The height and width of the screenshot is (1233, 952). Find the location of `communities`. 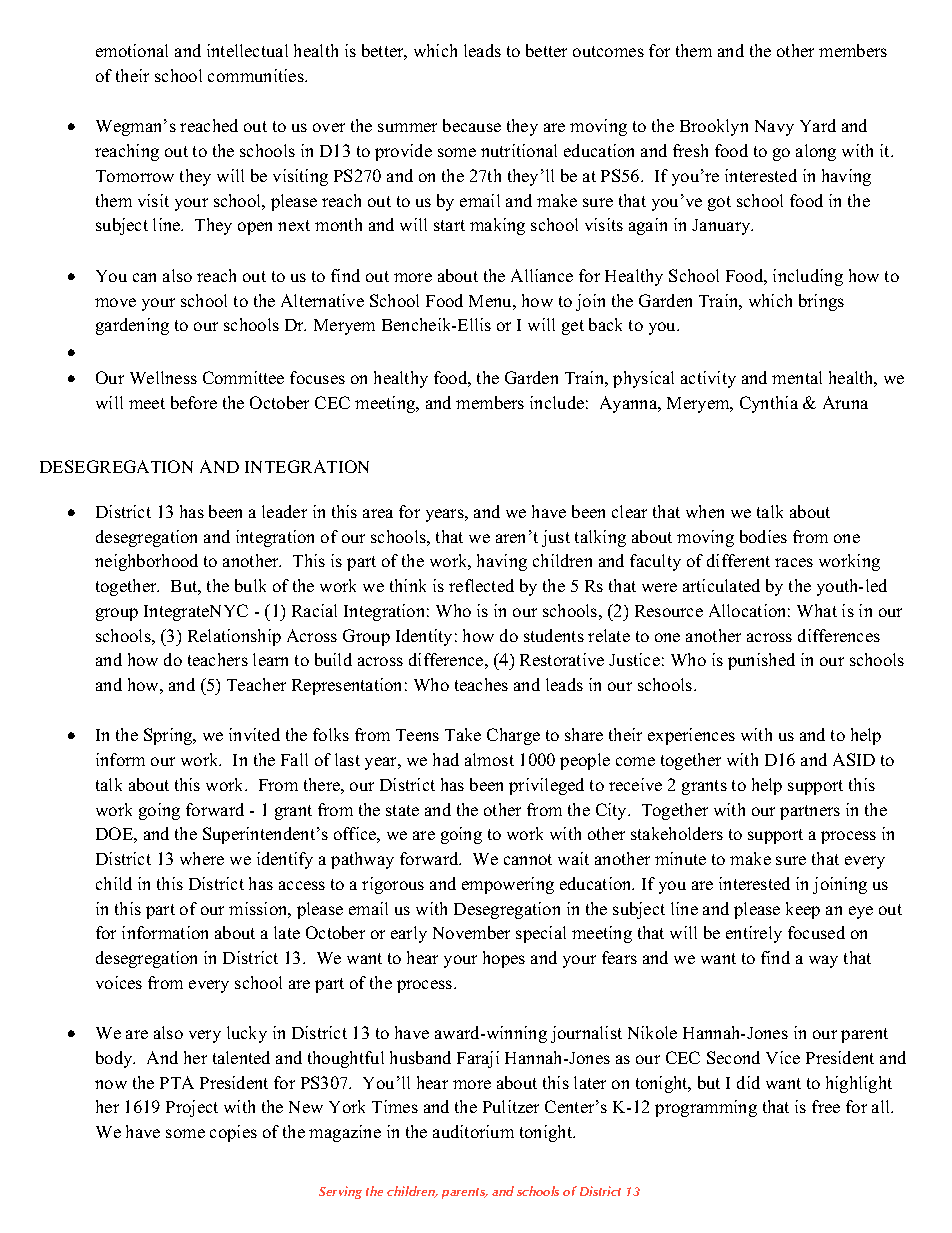

communities is located at coordinates (257, 75).
